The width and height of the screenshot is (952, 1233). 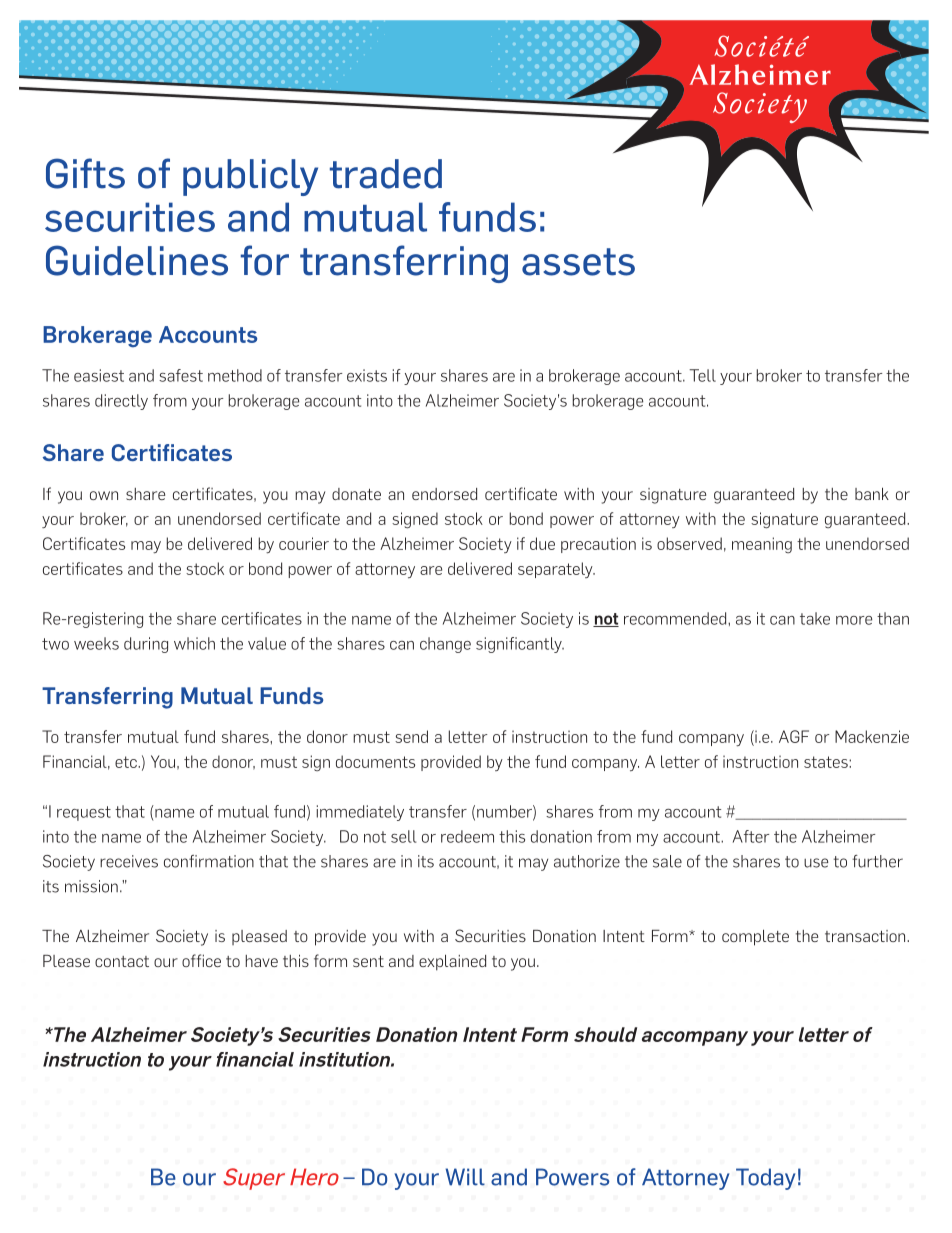 What do you see at coordinates (815, 618) in the screenshot?
I see `take` at bounding box center [815, 618].
